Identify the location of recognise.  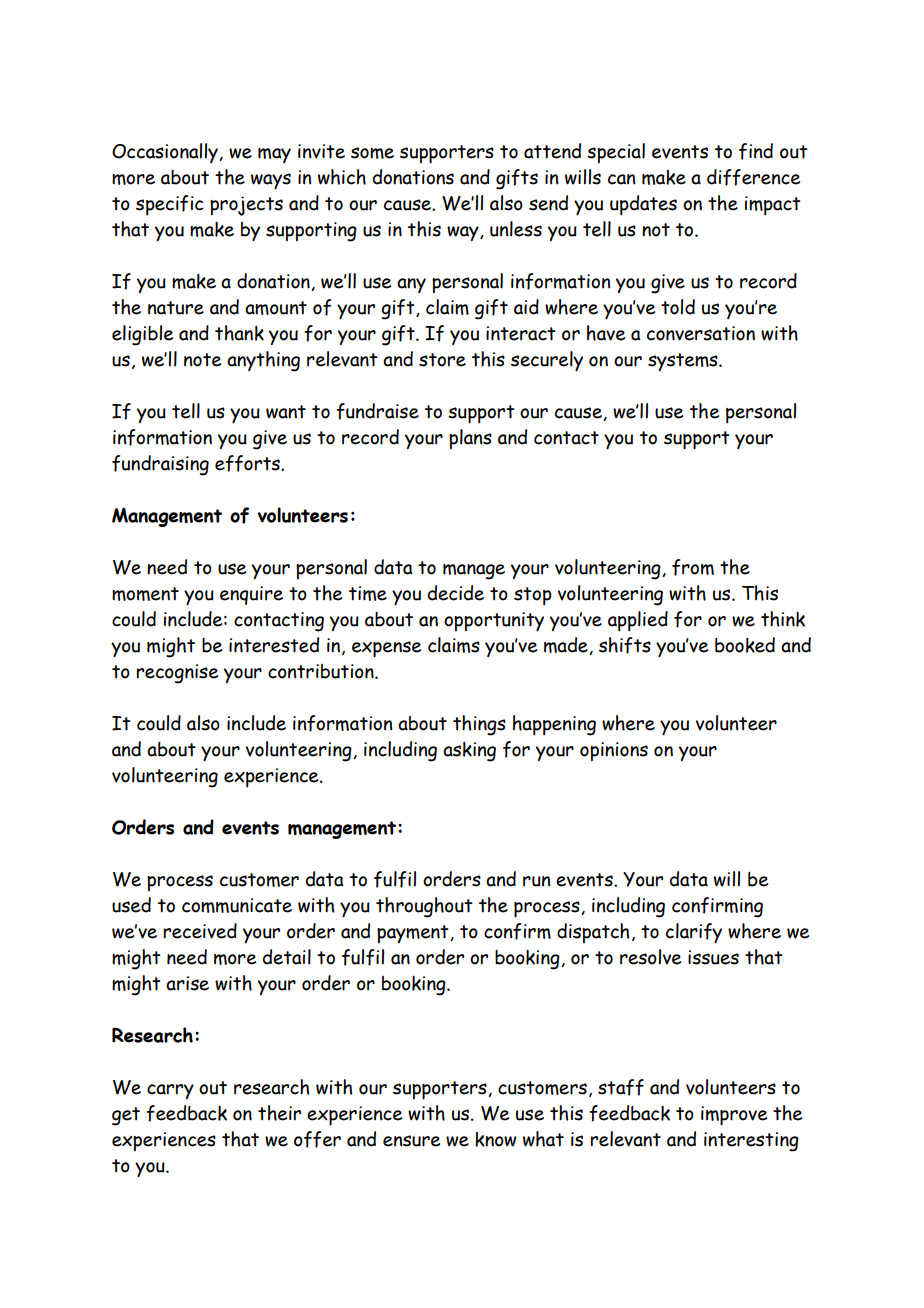
(177, 674).
